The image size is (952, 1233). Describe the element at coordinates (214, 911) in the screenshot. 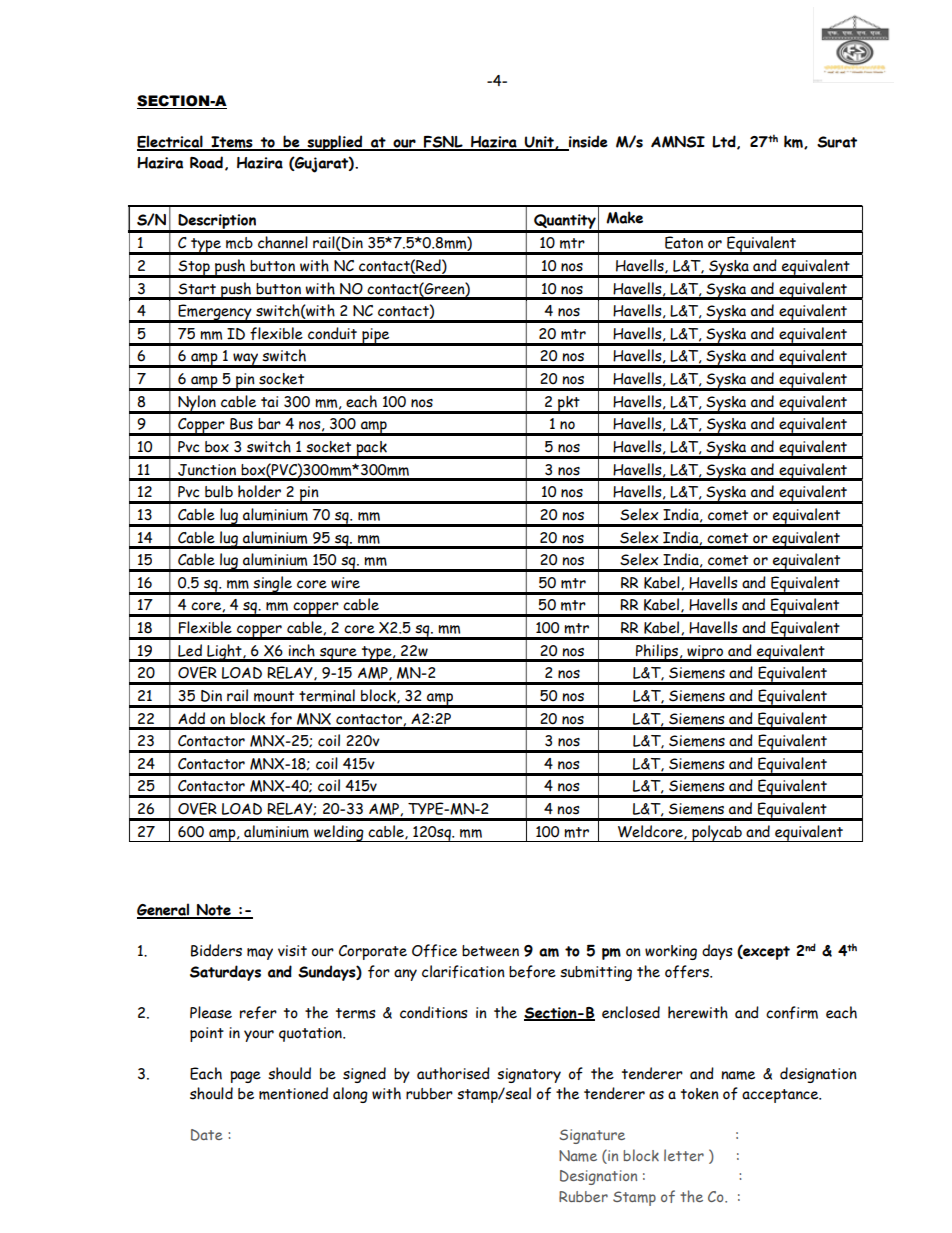

I see `Note` at that location.
